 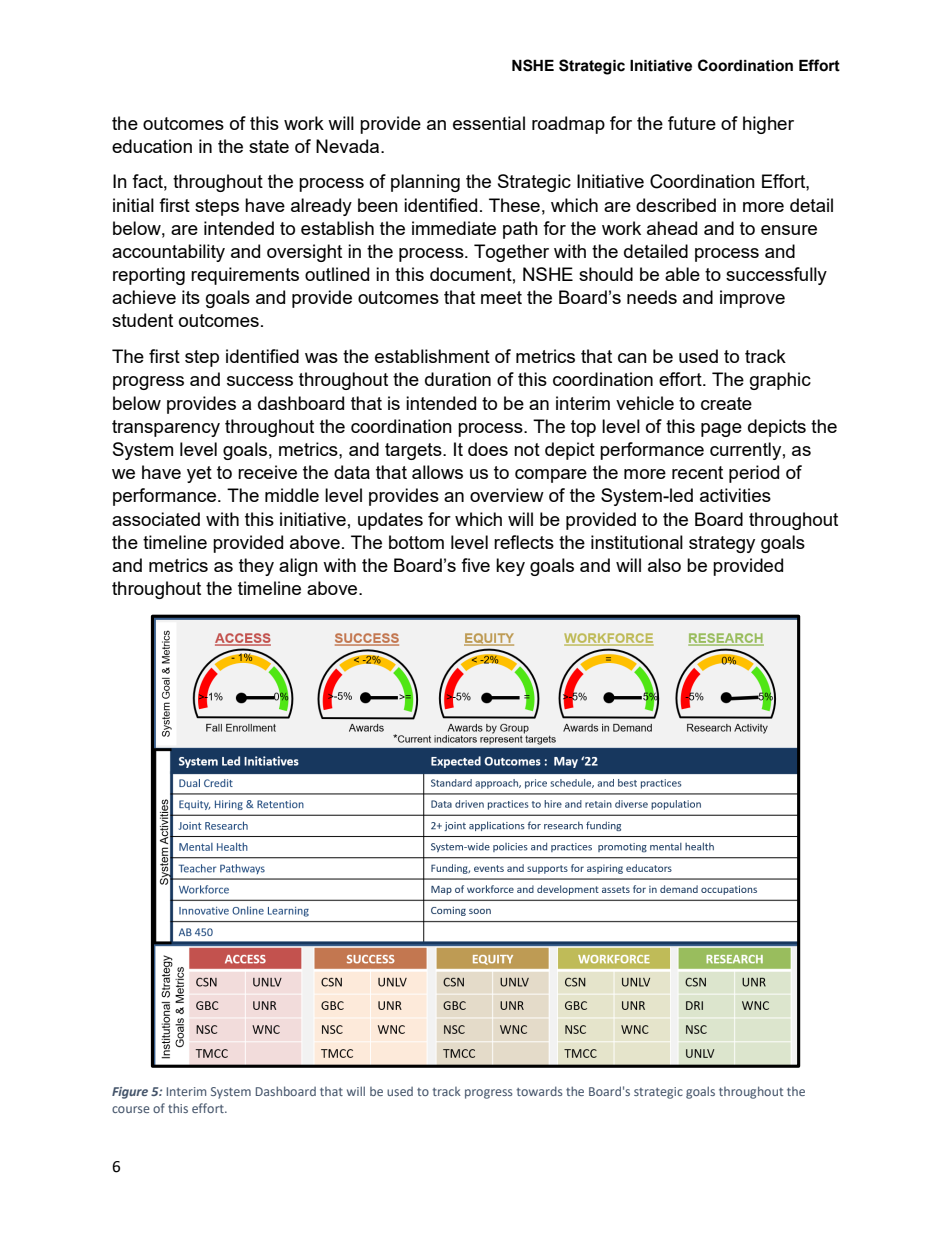 I want to click on future, so click(x=692, y=123).
